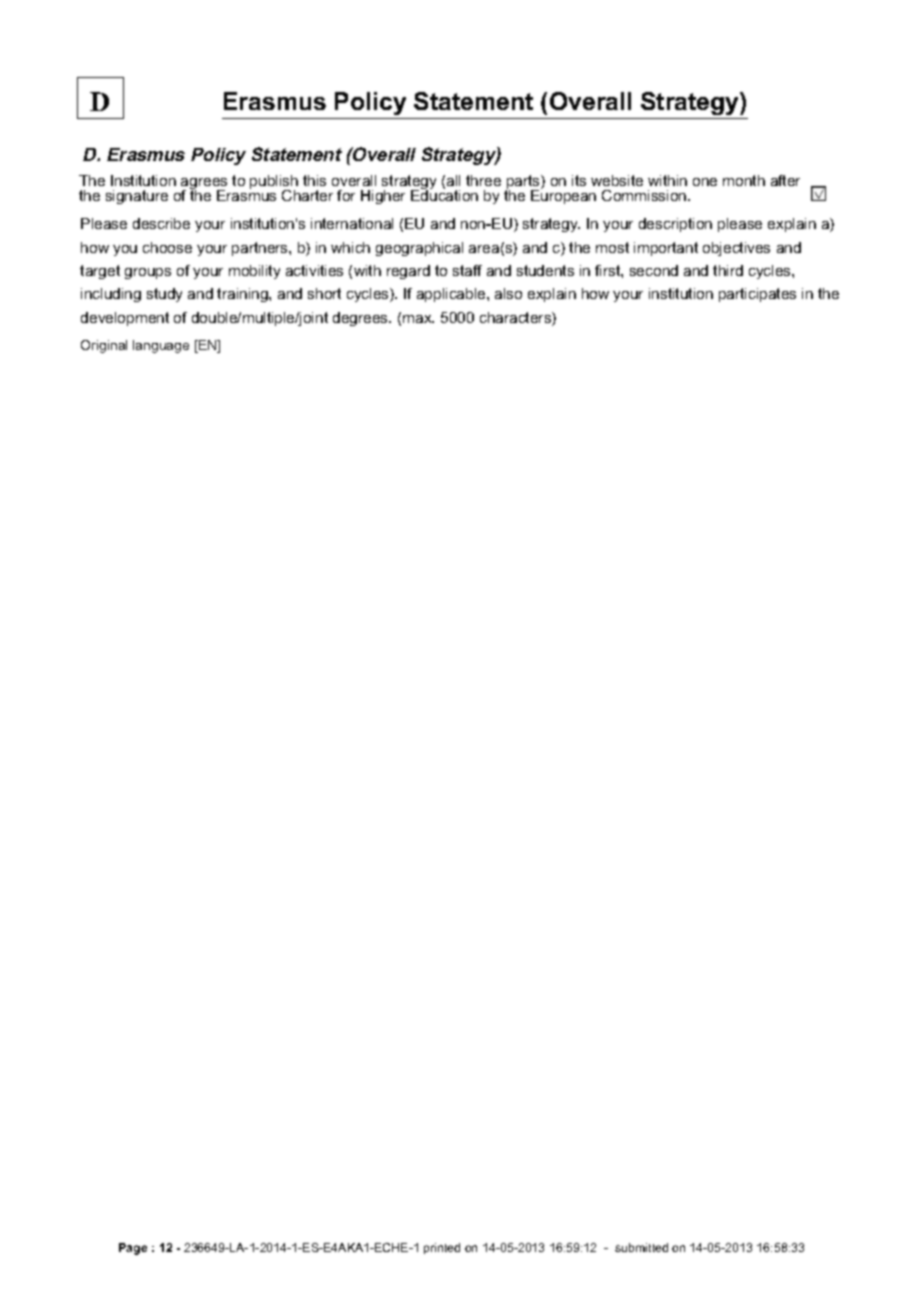 The image size is (924, 1308). I want to click on third, so click(728, 270).
